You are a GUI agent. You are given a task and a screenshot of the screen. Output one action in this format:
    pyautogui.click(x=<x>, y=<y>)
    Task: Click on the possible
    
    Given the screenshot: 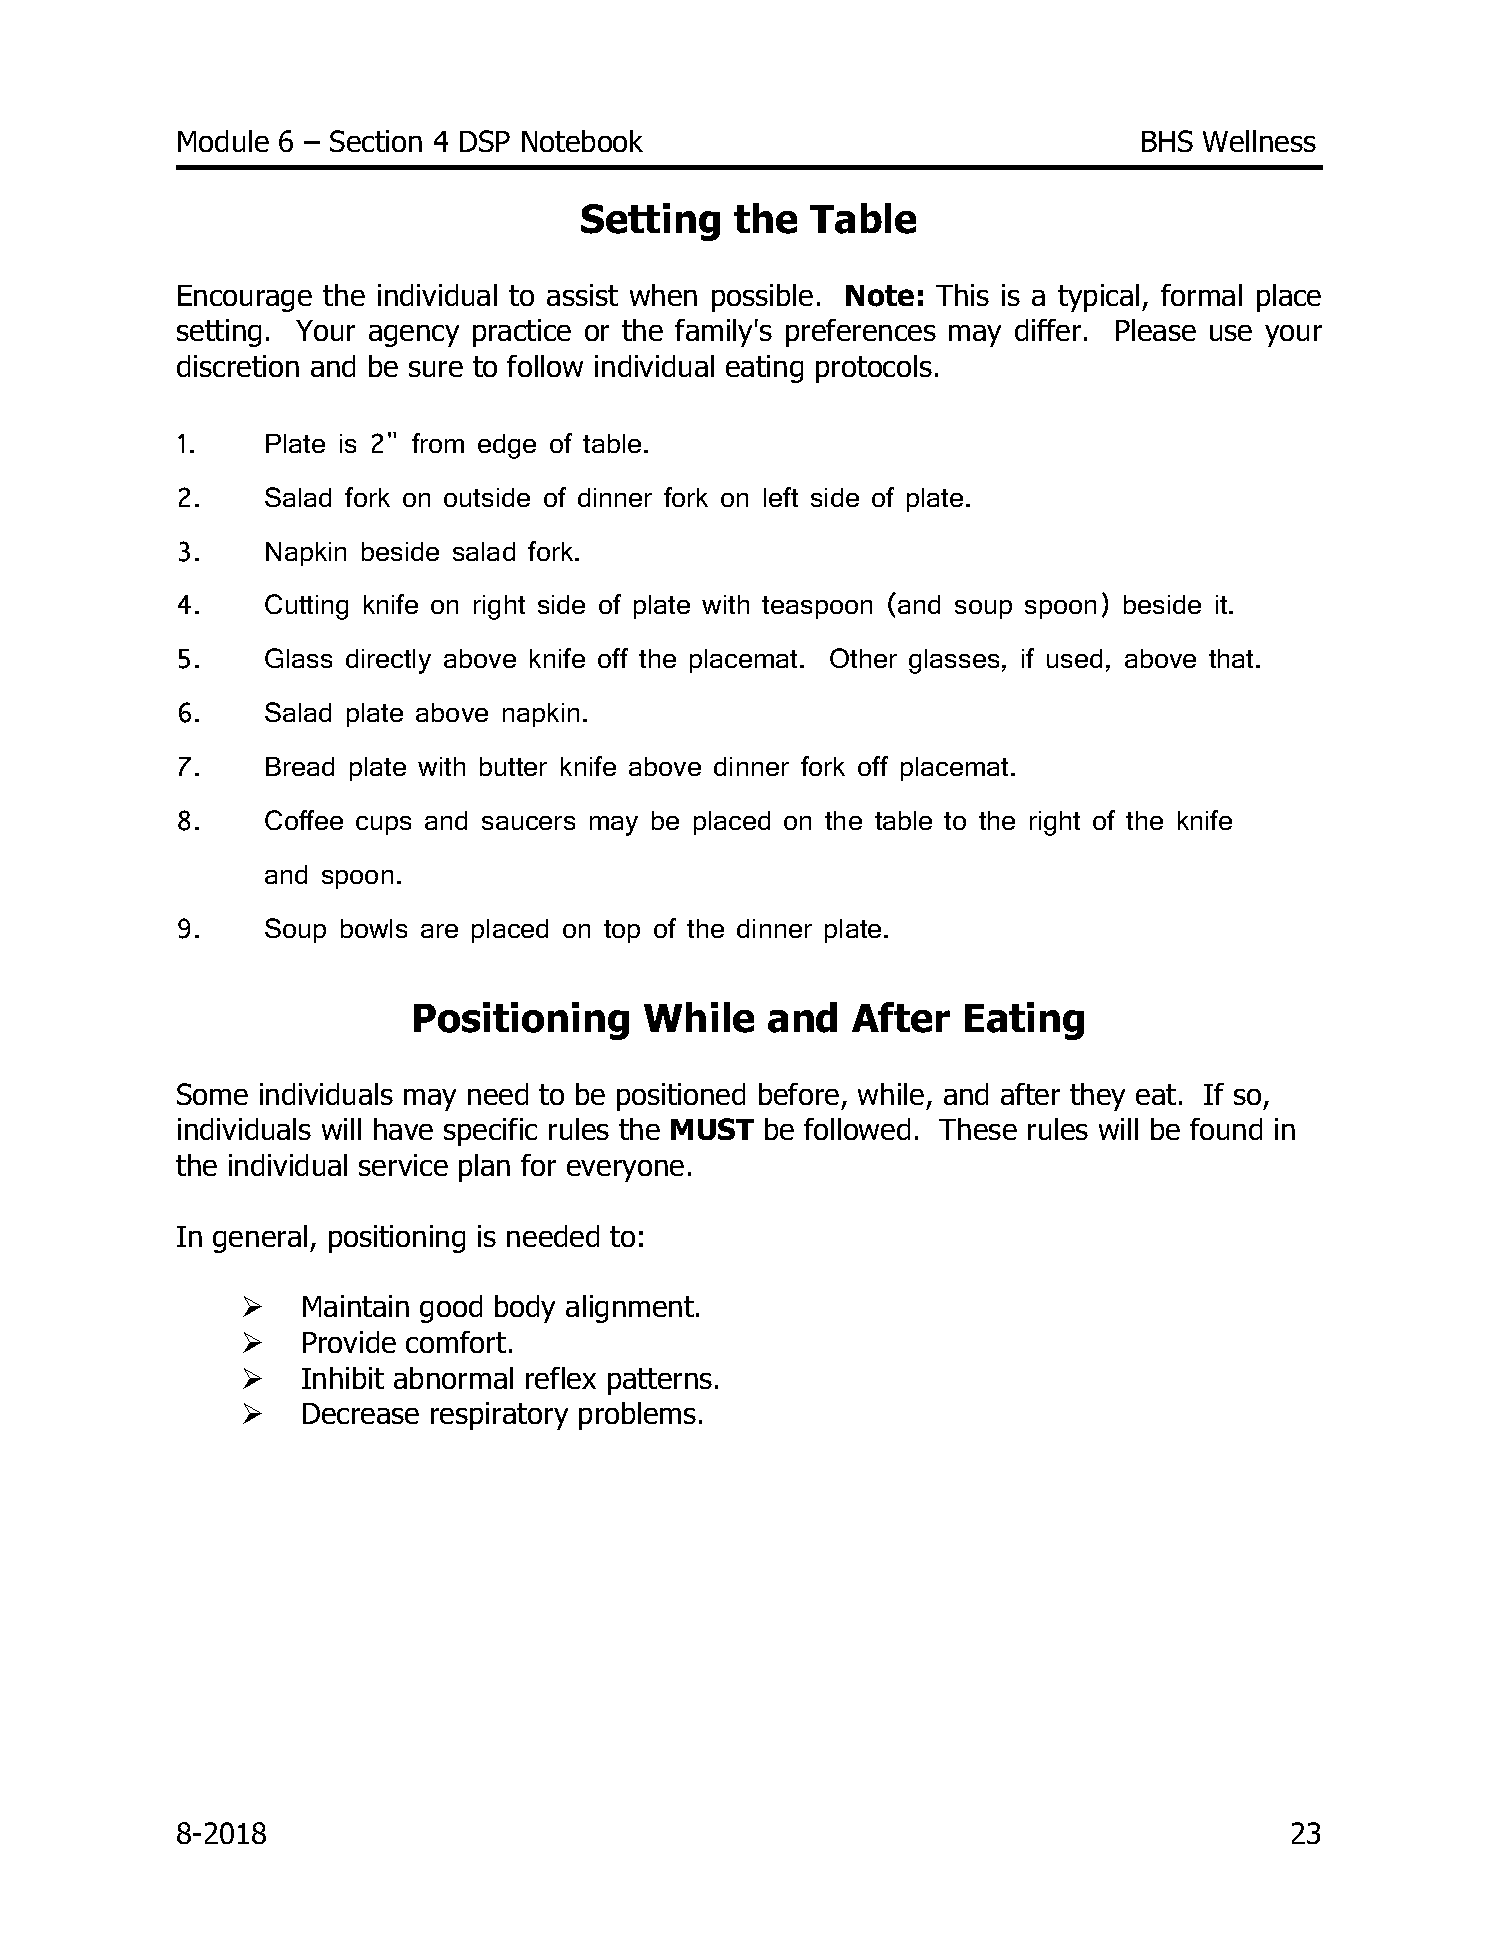 What is the action you would take?
    pyautogui.click(x=762, y=298)
